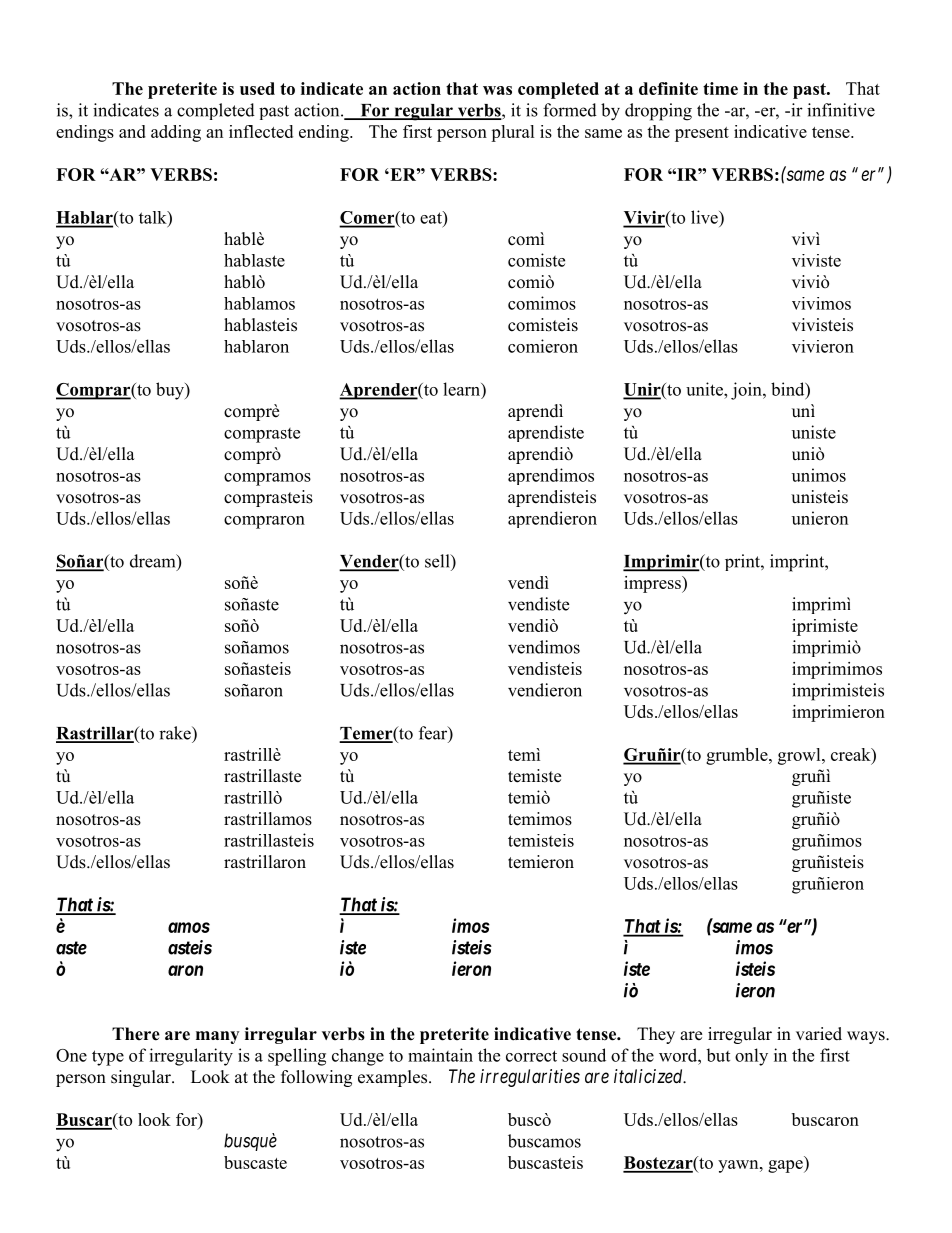  What do you see at coordinates (720, 88) in the screenshot?
I see `time` at bounding box center [720, 88].
